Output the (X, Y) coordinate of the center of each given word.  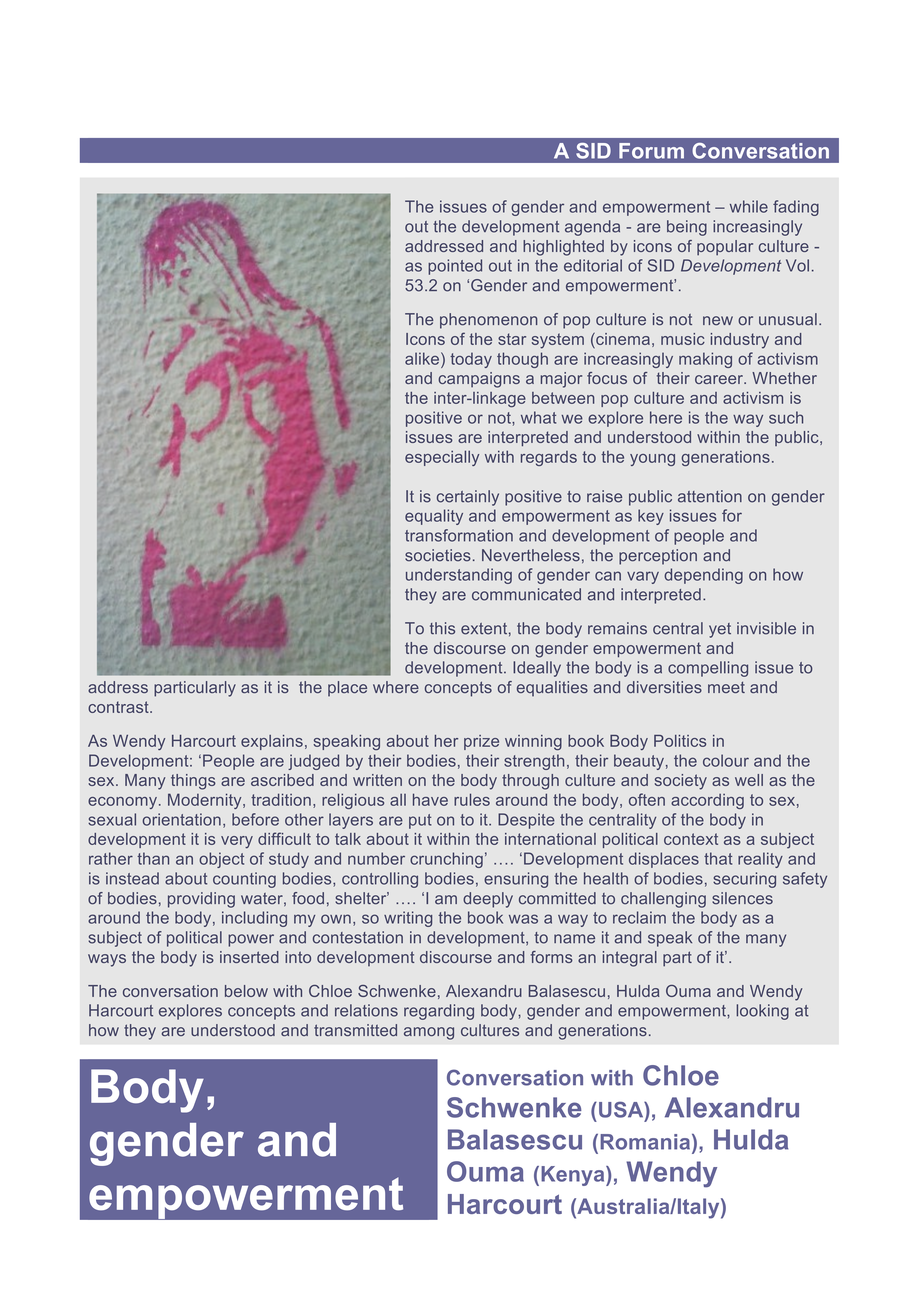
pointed (455, 267)
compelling (708, 669)
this (442, 628)
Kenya (574, 1176)
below (246, 991)
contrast (119, 707)
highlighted (563, 248)
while (749, 206)
